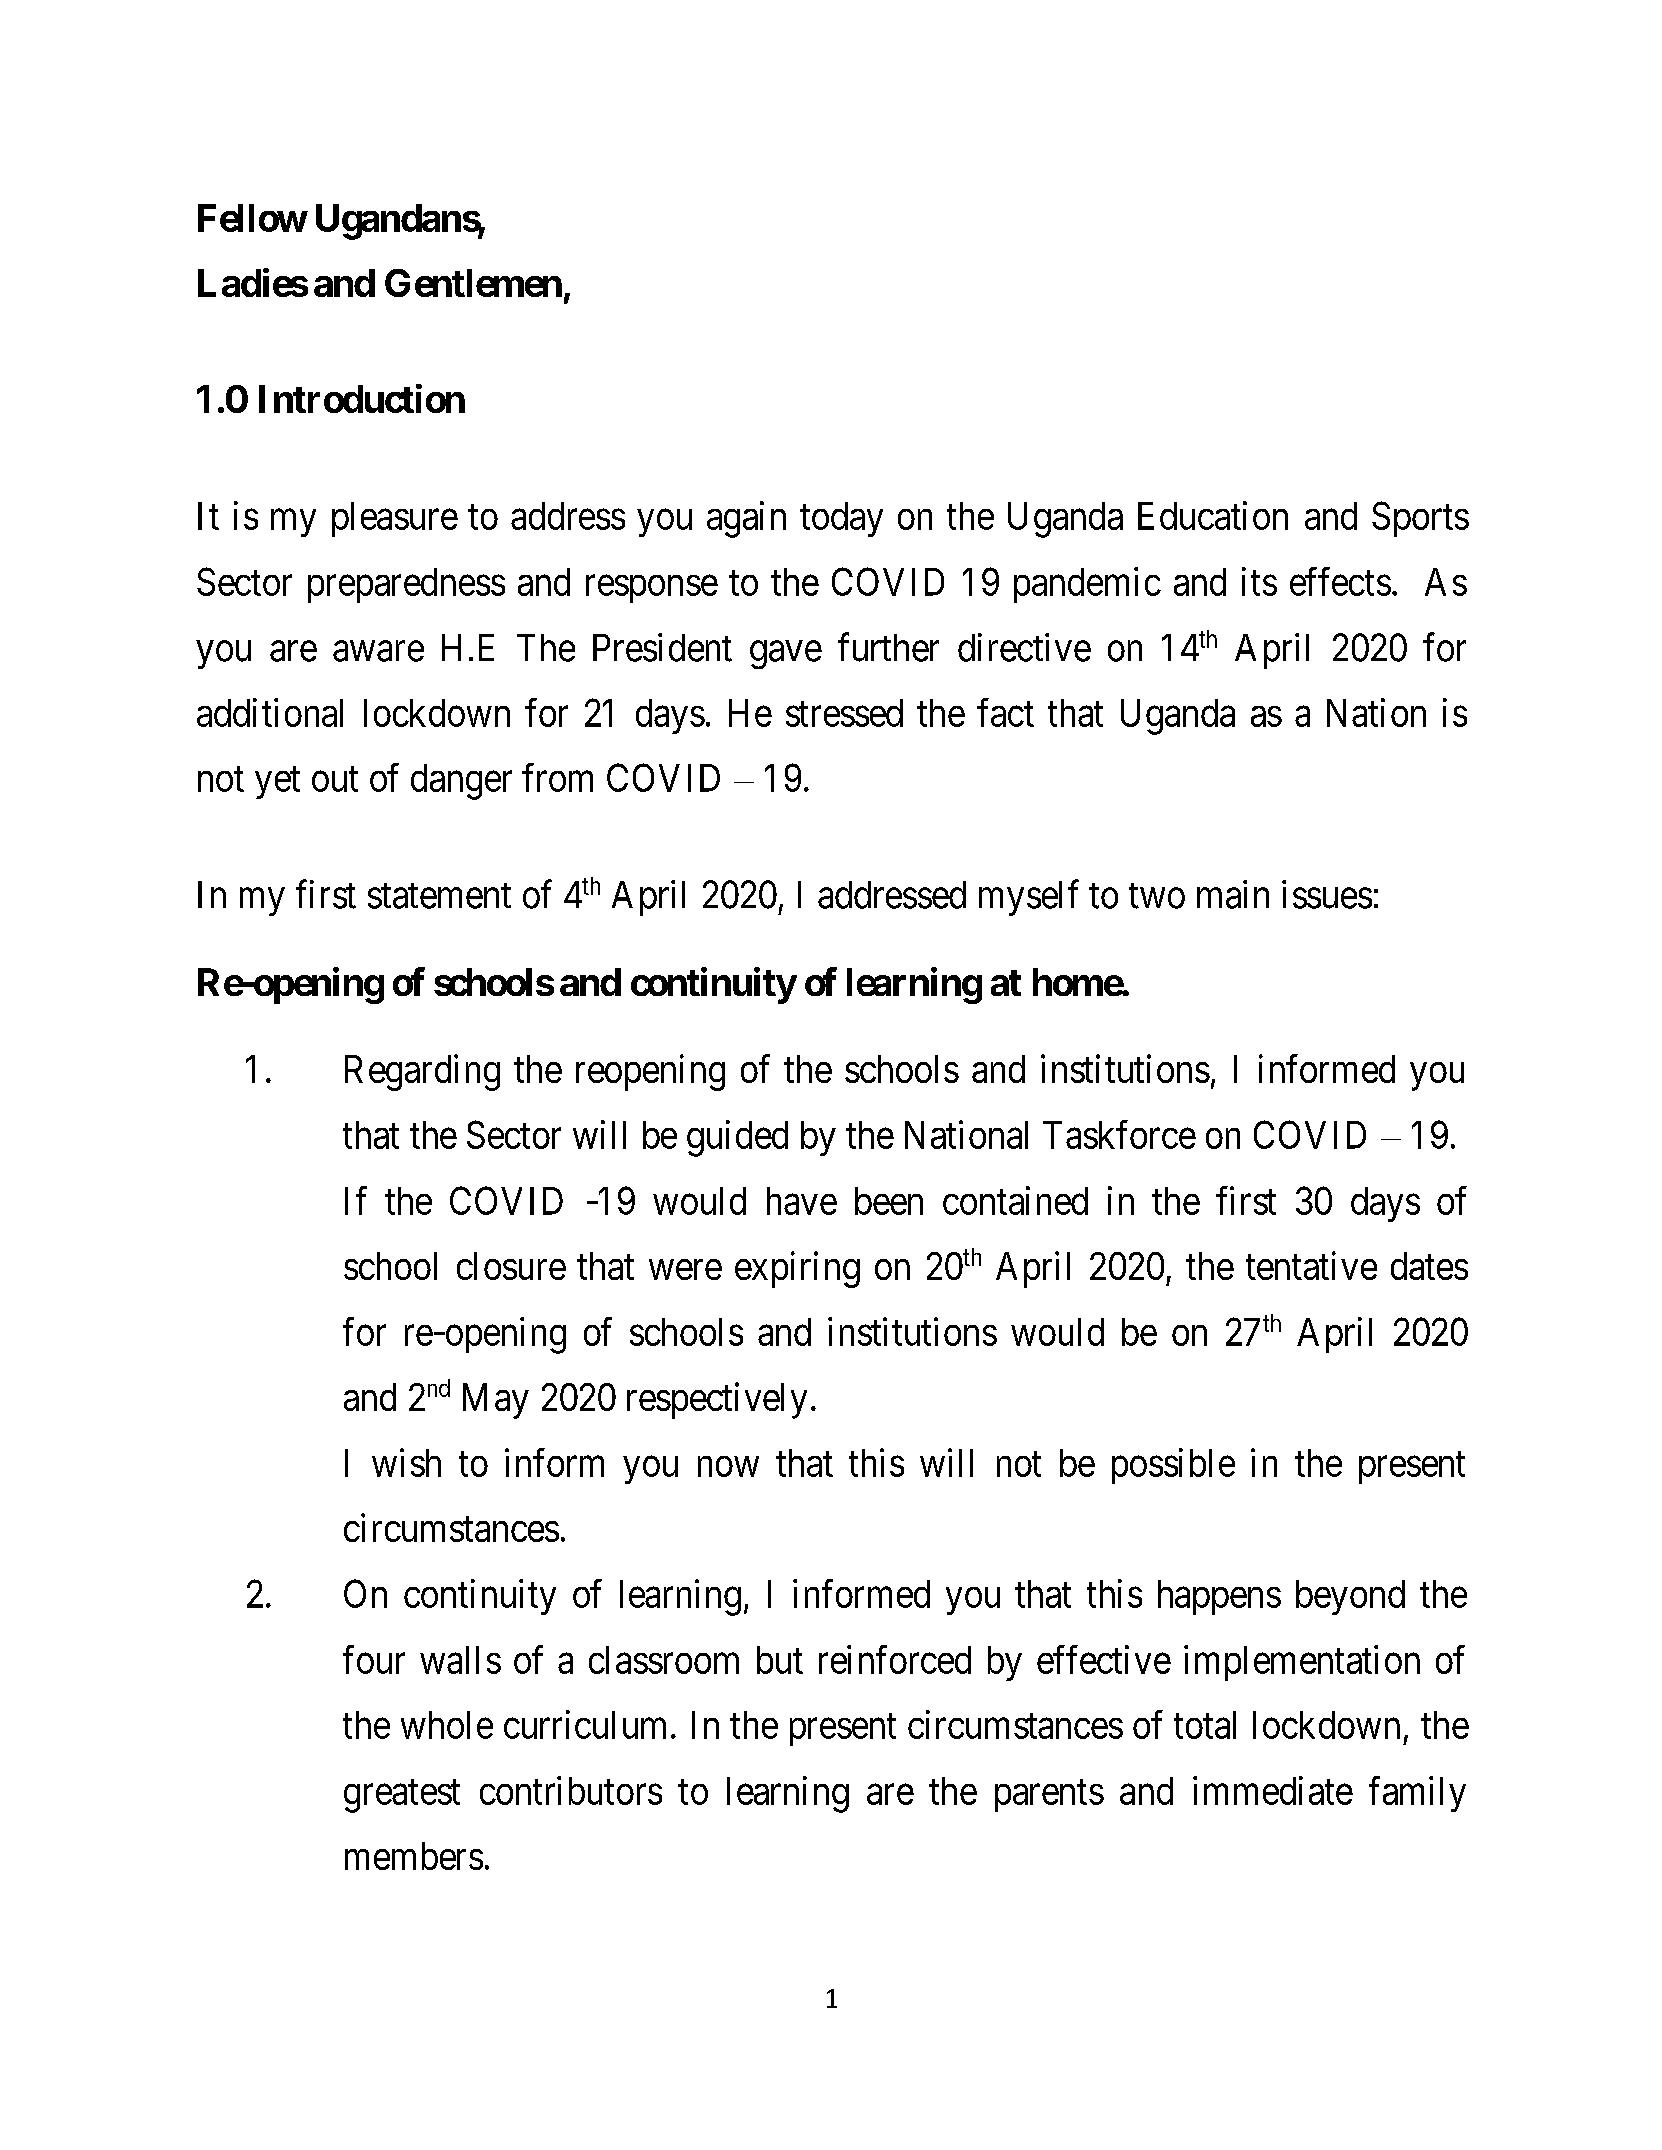  What do you see at coordinates (447, 1725) in the screenshot?
I see `whole` at bounding box center [447, 1725].
